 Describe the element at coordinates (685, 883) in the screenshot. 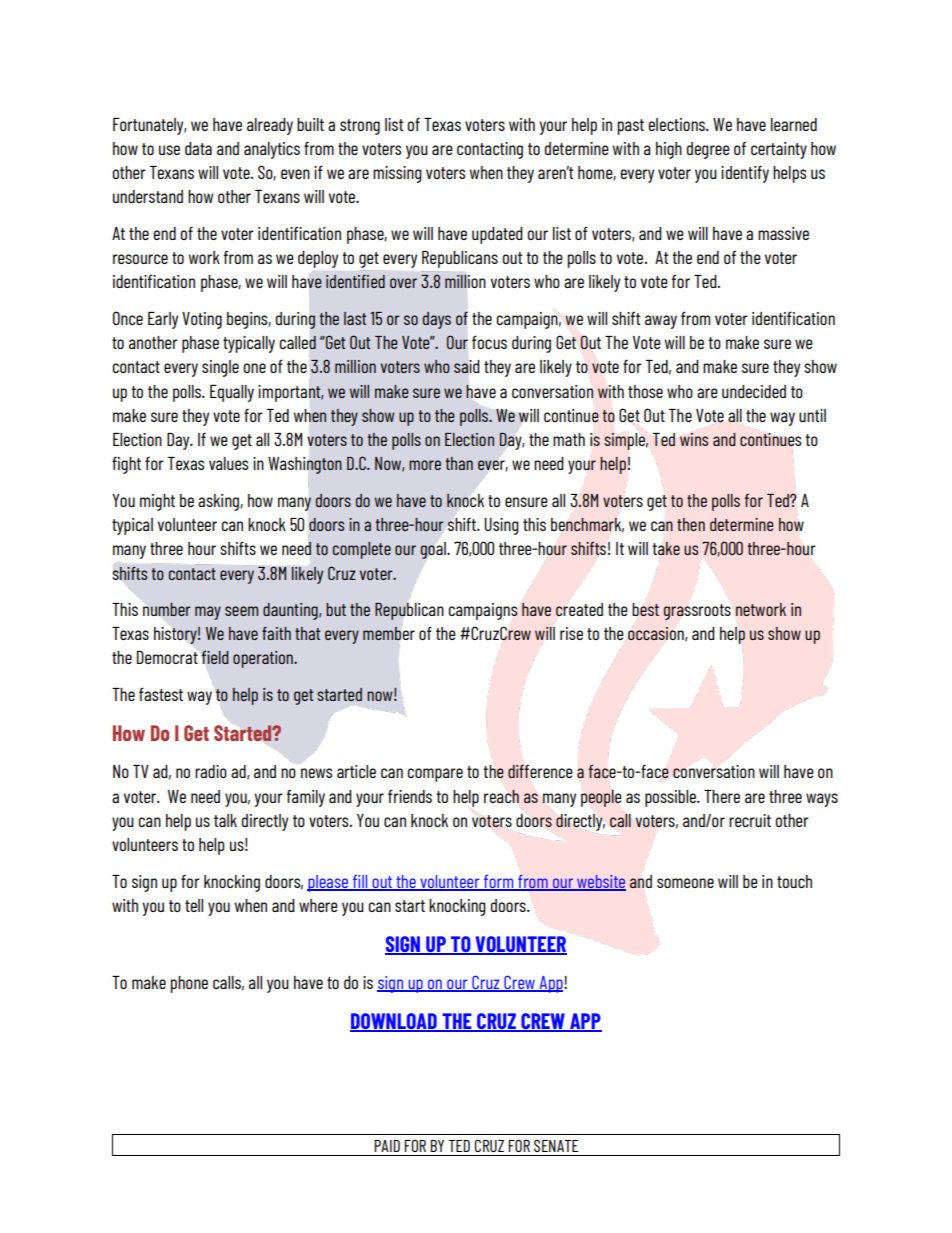

I see `someone` at that location.
